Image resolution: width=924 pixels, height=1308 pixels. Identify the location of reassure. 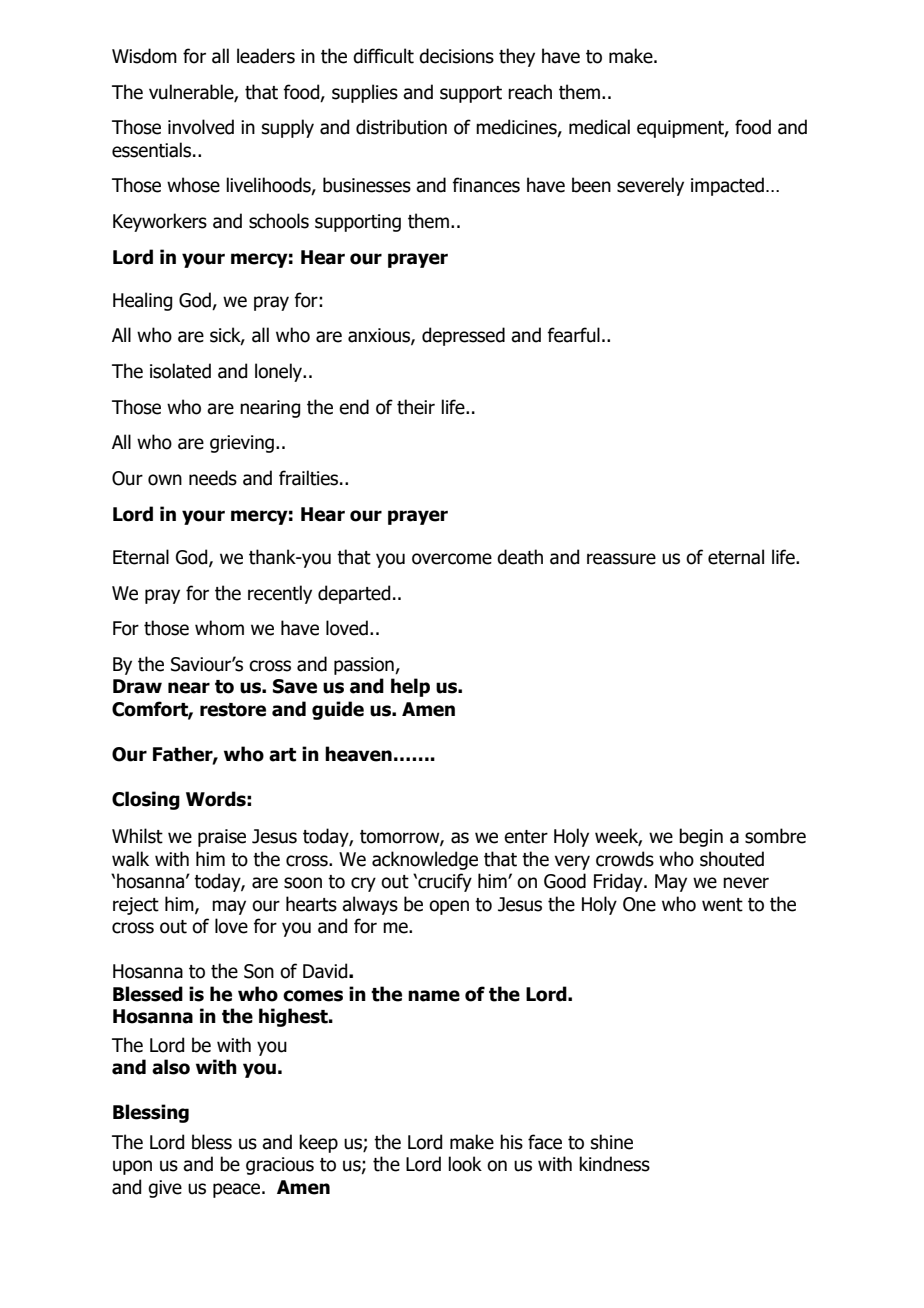
(621, 559).
